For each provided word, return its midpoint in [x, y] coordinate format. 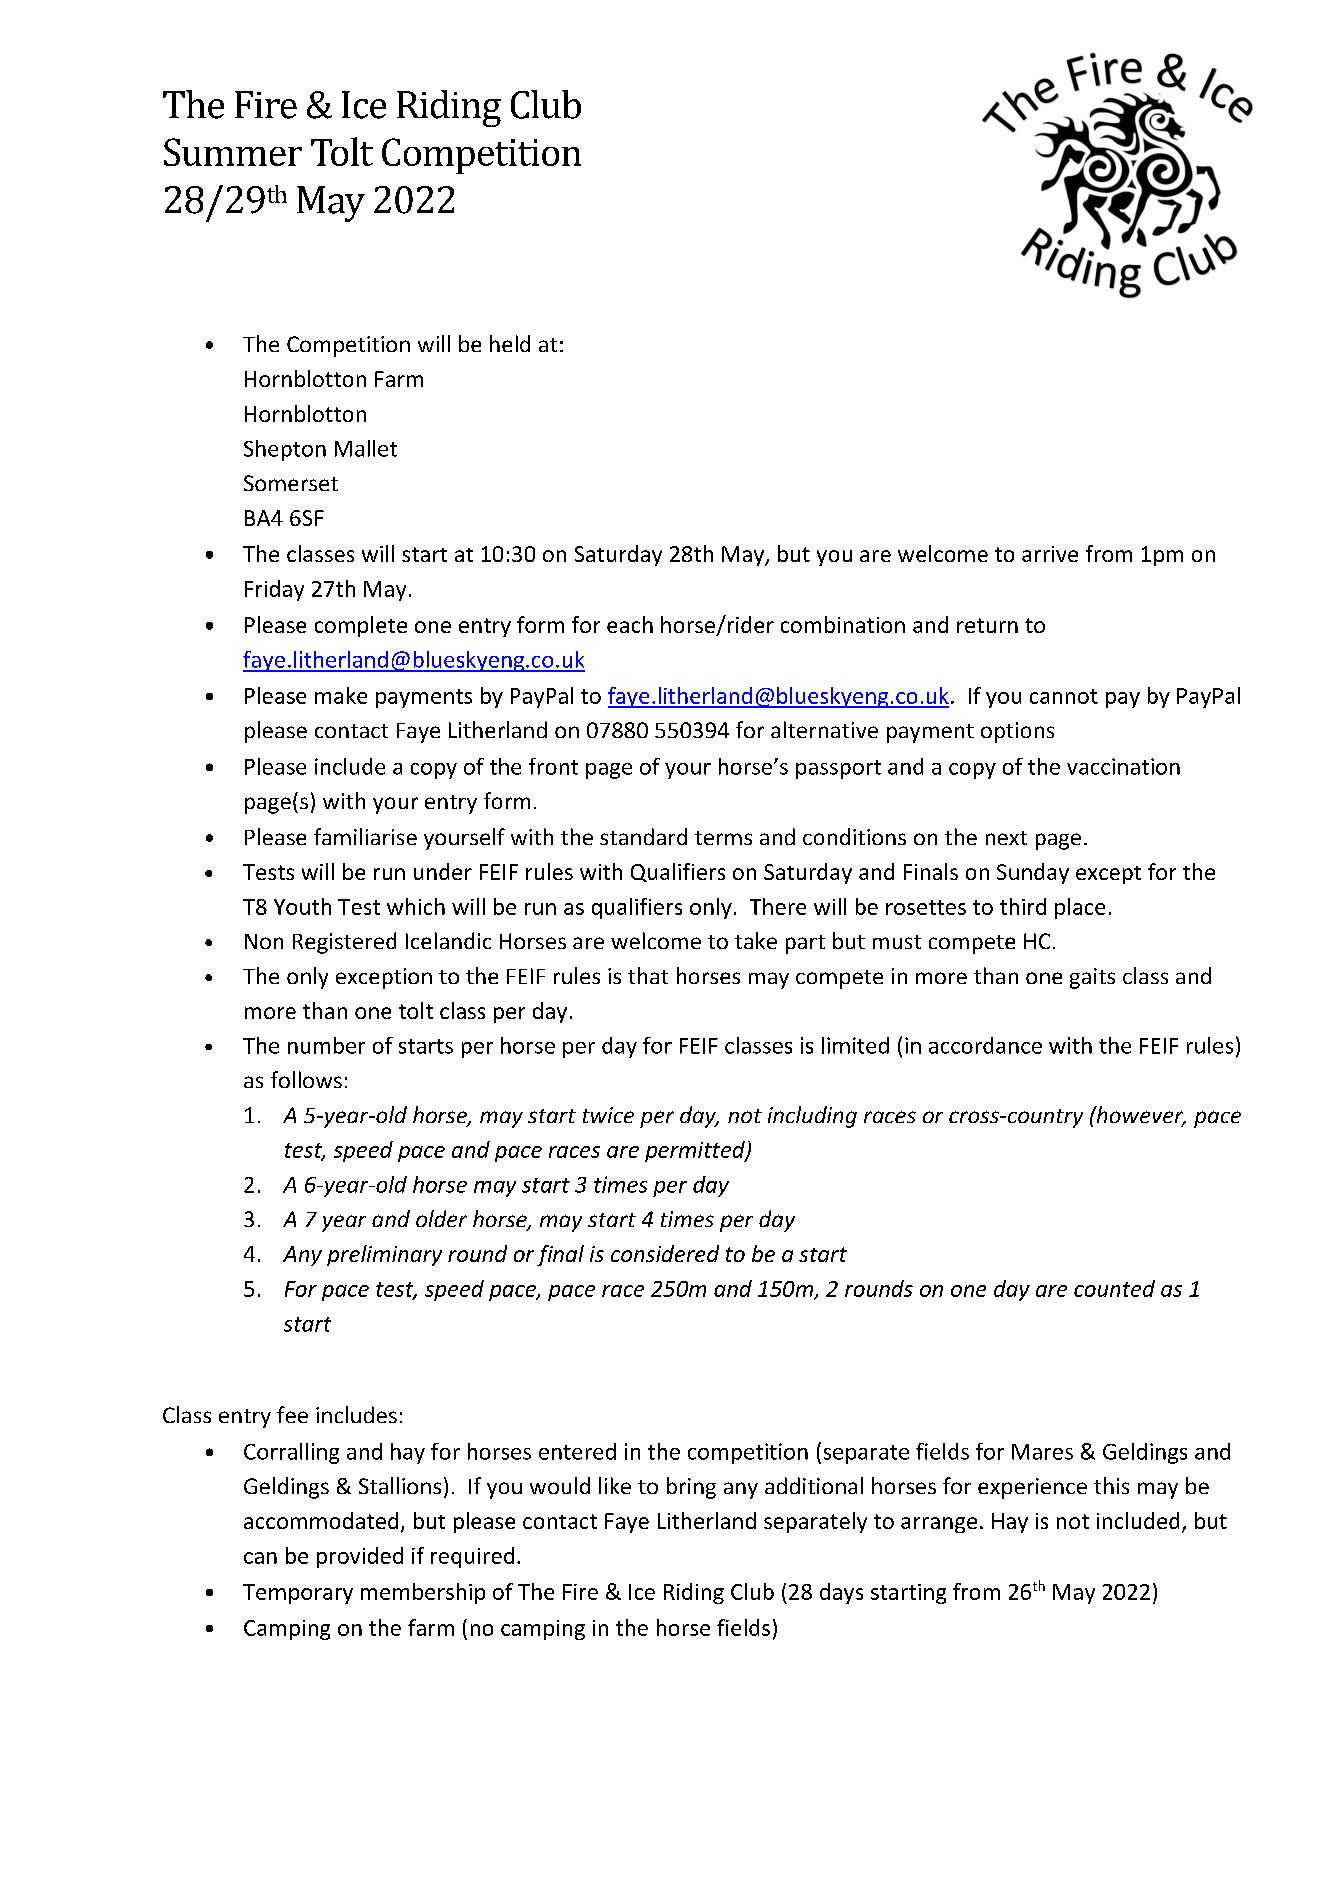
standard [643, 836]
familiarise [365, 836]
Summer [233, 152]
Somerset [291, 483]
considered [665, 1253]
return [987, 625]
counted [1114, 1288]
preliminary [384, 1255]
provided [360, 1557]
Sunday [1033, 873]
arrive [1050, 554]
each [630, 624]
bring [691, 1488]
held [510, 343]
